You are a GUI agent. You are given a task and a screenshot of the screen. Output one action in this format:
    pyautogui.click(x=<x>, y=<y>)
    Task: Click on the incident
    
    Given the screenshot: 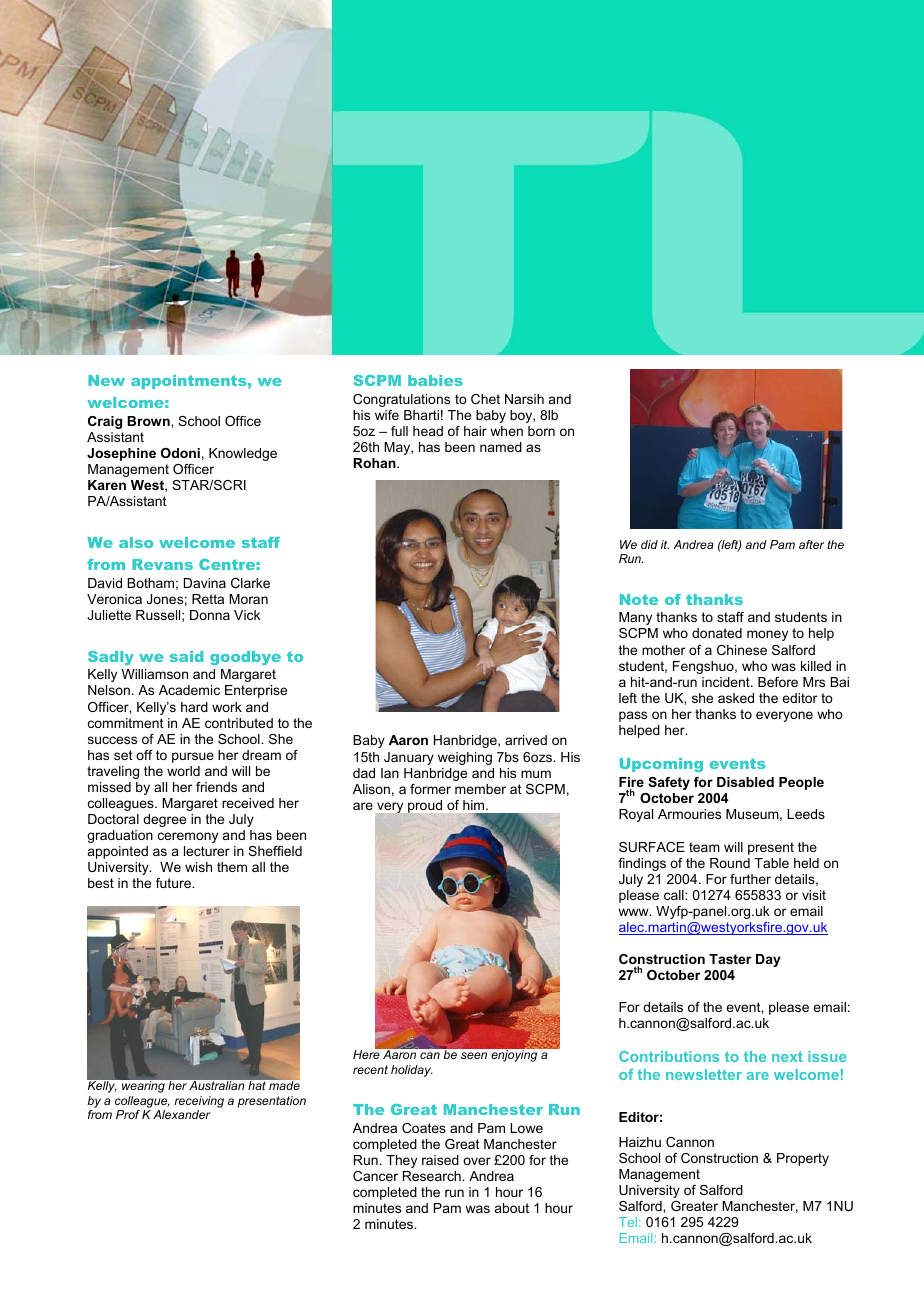 What is the action you would take?
    pyautogui.click(x=727, y=682)
